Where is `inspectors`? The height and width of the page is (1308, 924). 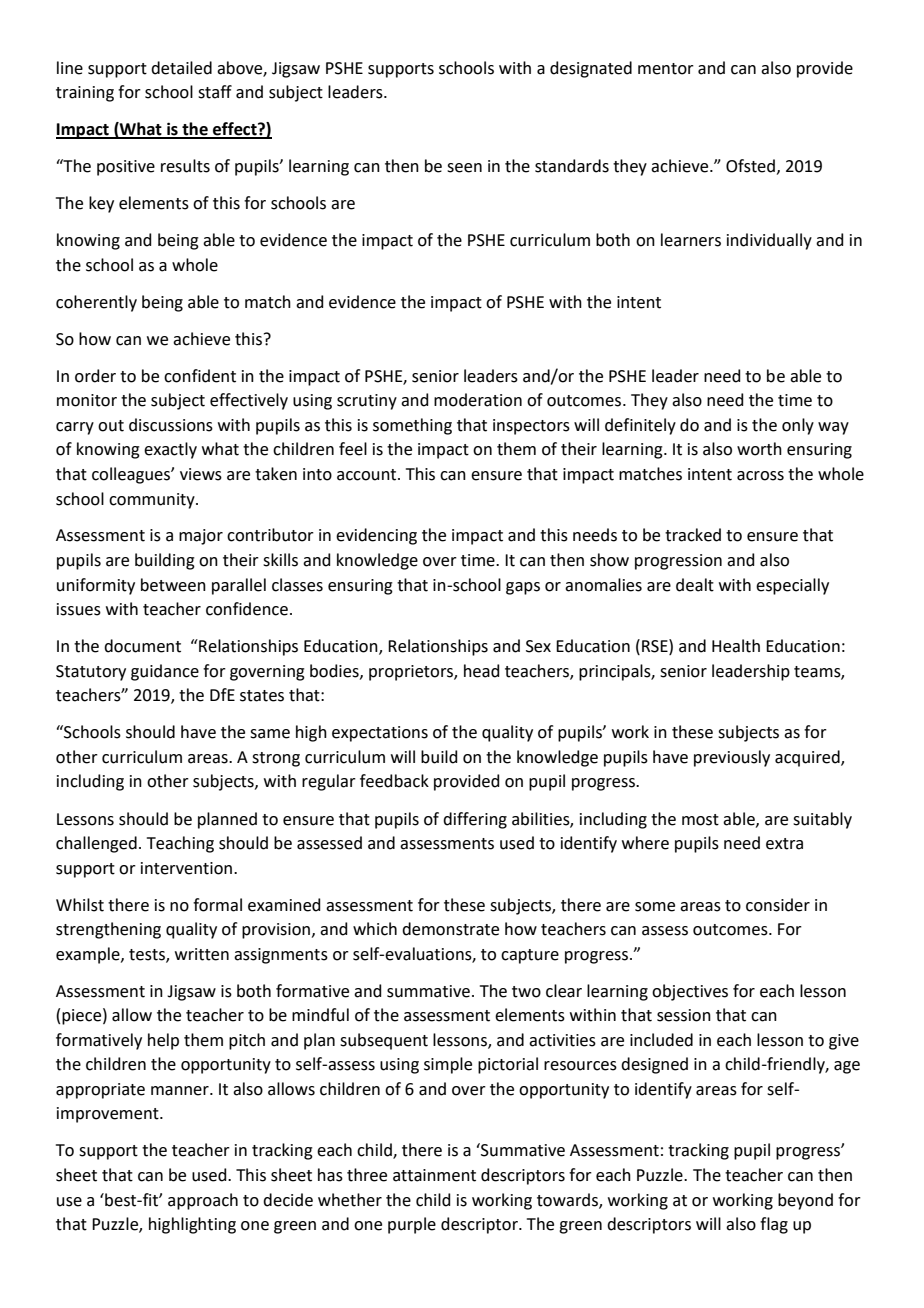 inspectors is located at coordinates (531, 427).
